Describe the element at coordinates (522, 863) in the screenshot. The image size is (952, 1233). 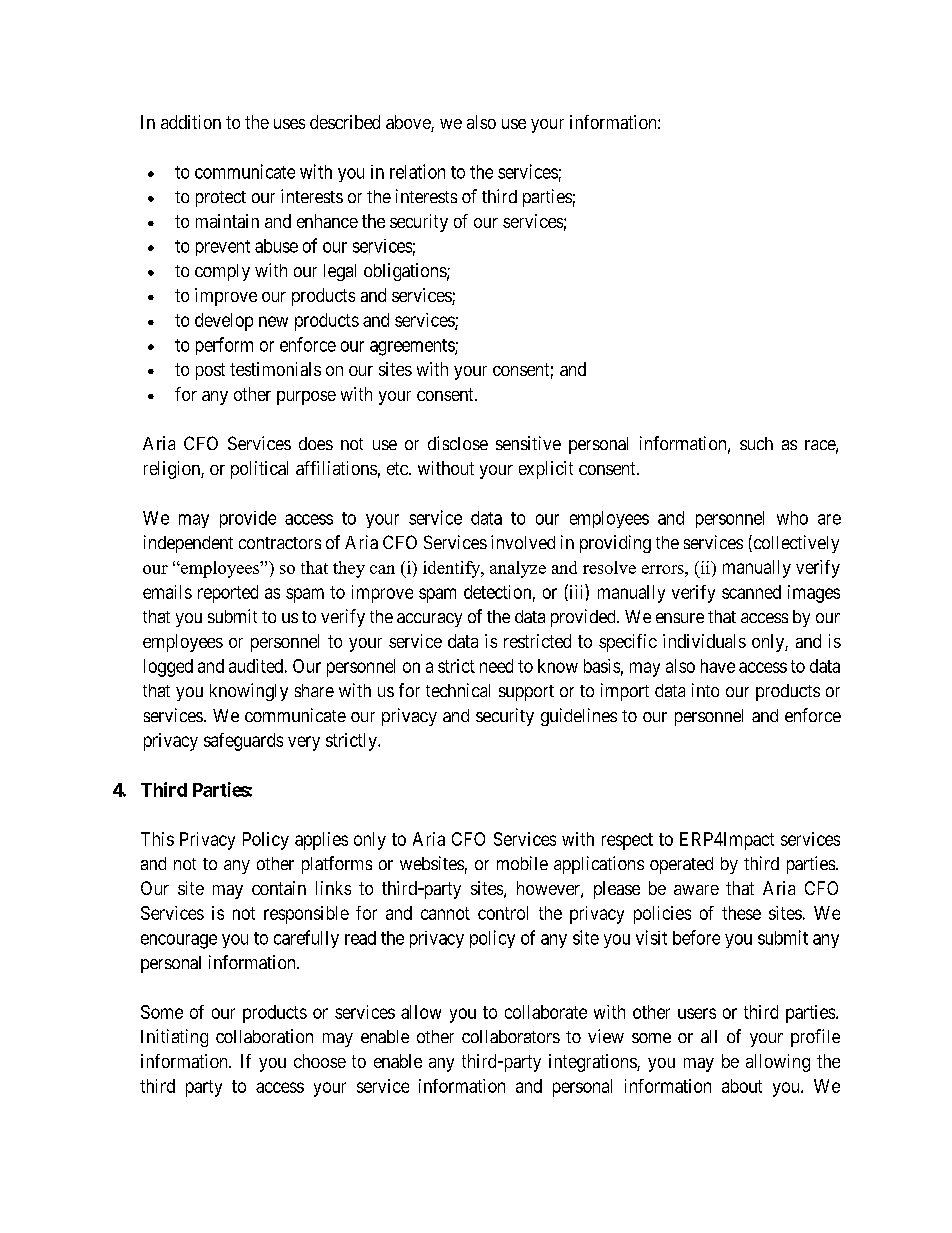
I see `mobile` at that location.
